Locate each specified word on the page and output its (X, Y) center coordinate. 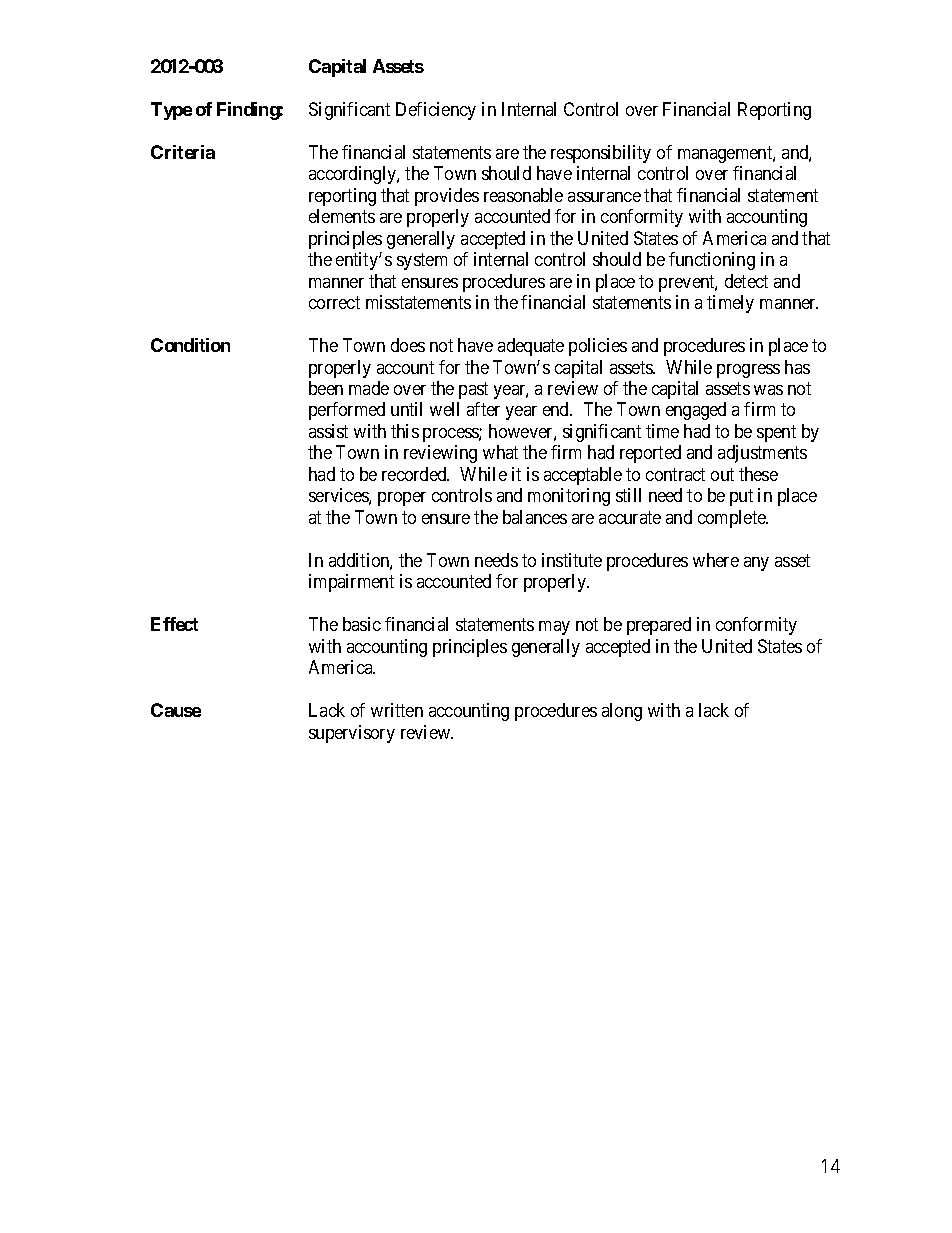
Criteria (183, 152)
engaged (696, 411)
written (397, 710)
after (483, 409)
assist (328, 431)
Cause (176, 710)
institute (572, 560)
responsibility (601, 154)
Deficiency (436, 111)
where (716, 560)
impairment (351, 583)
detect (746, 281)
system (422, 261)
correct (334, 302)
